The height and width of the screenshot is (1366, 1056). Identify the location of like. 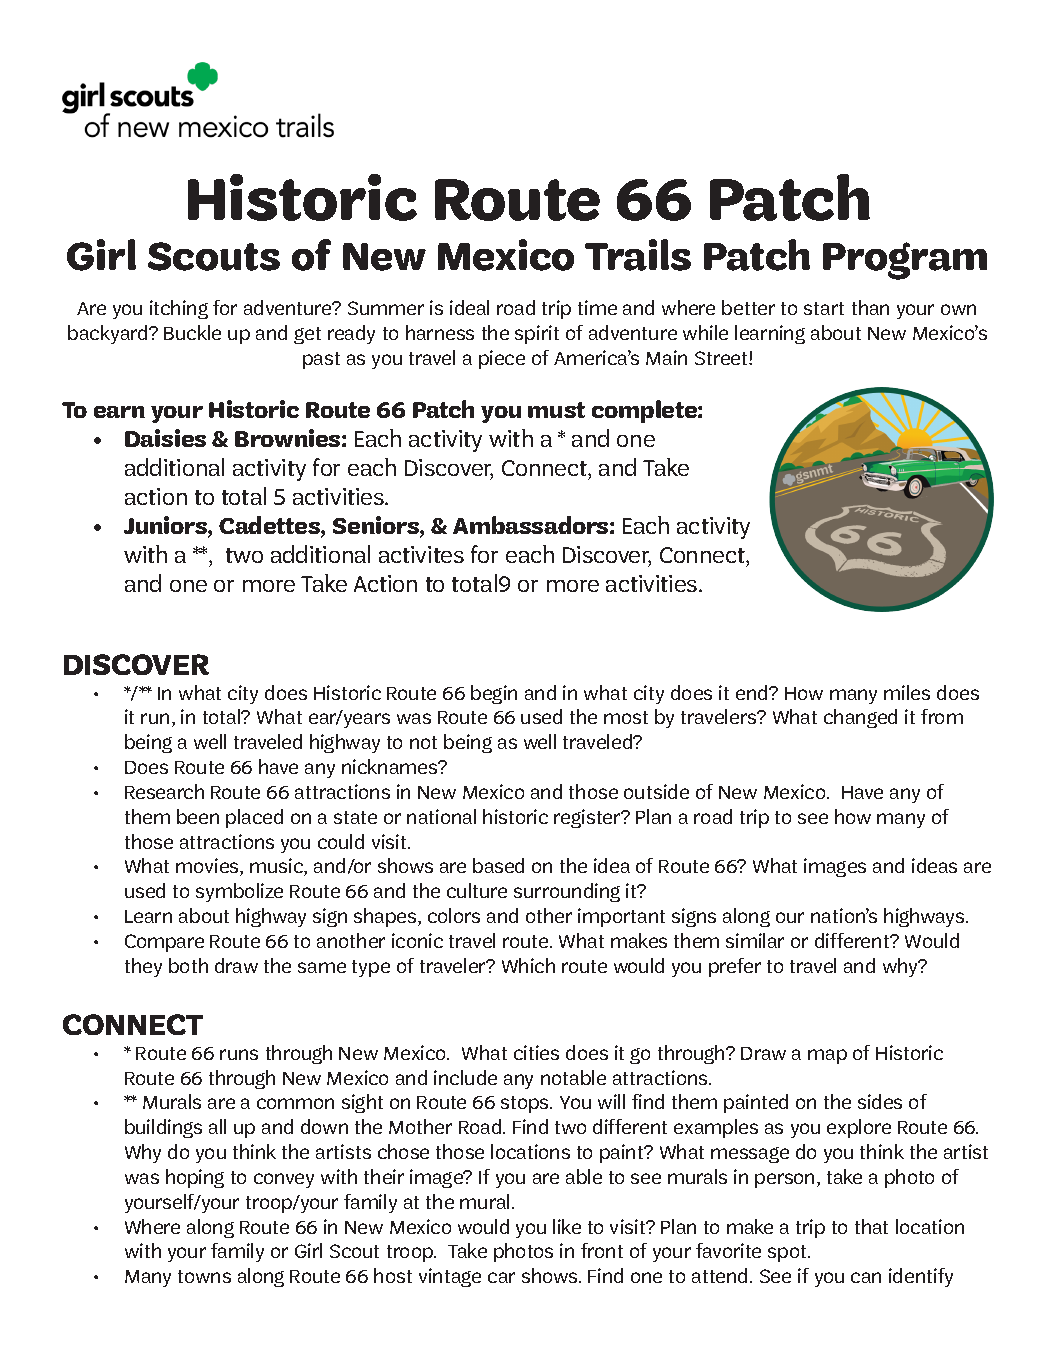
(567, 1226).
